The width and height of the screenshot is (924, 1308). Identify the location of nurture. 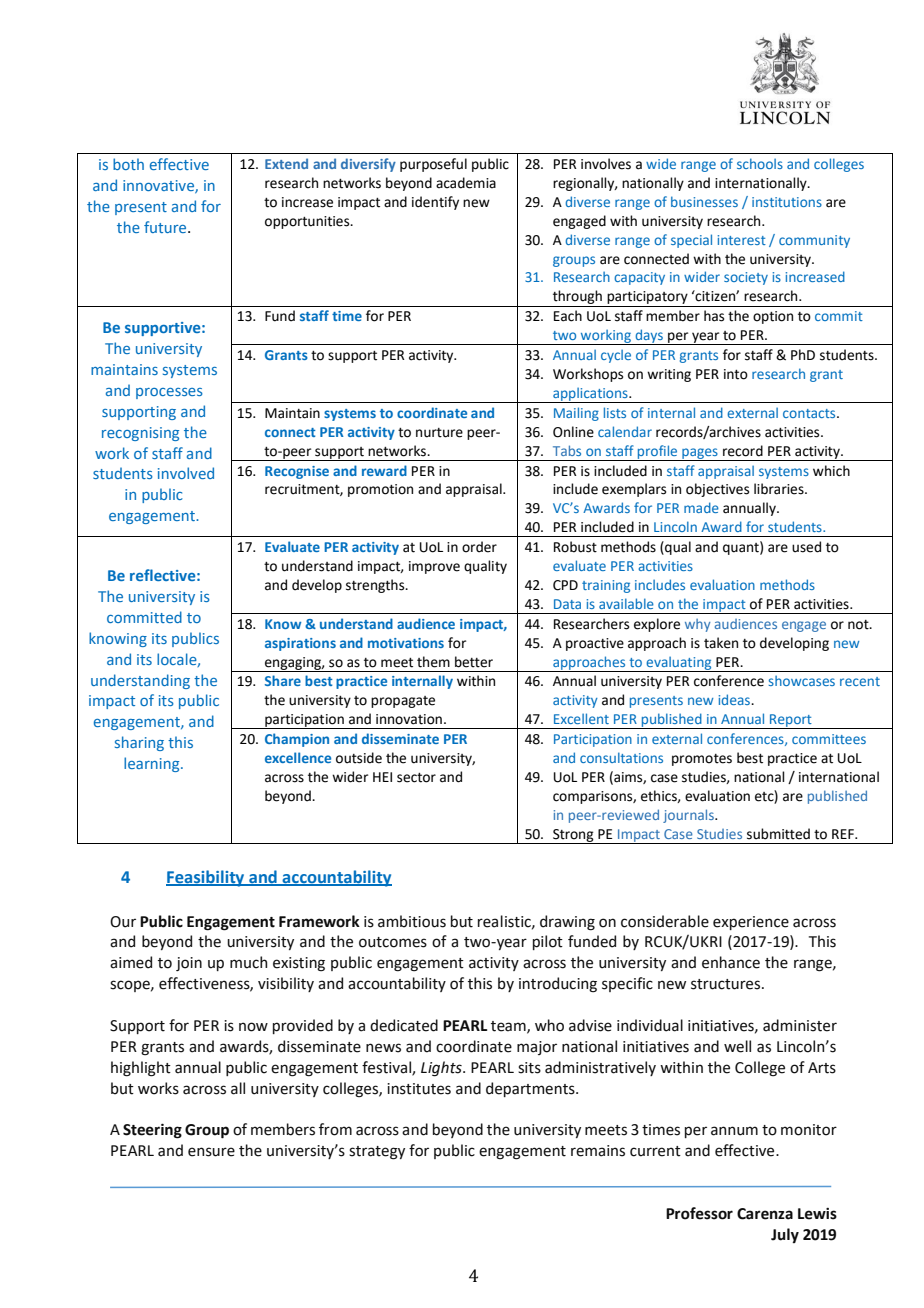
(439, 433).
